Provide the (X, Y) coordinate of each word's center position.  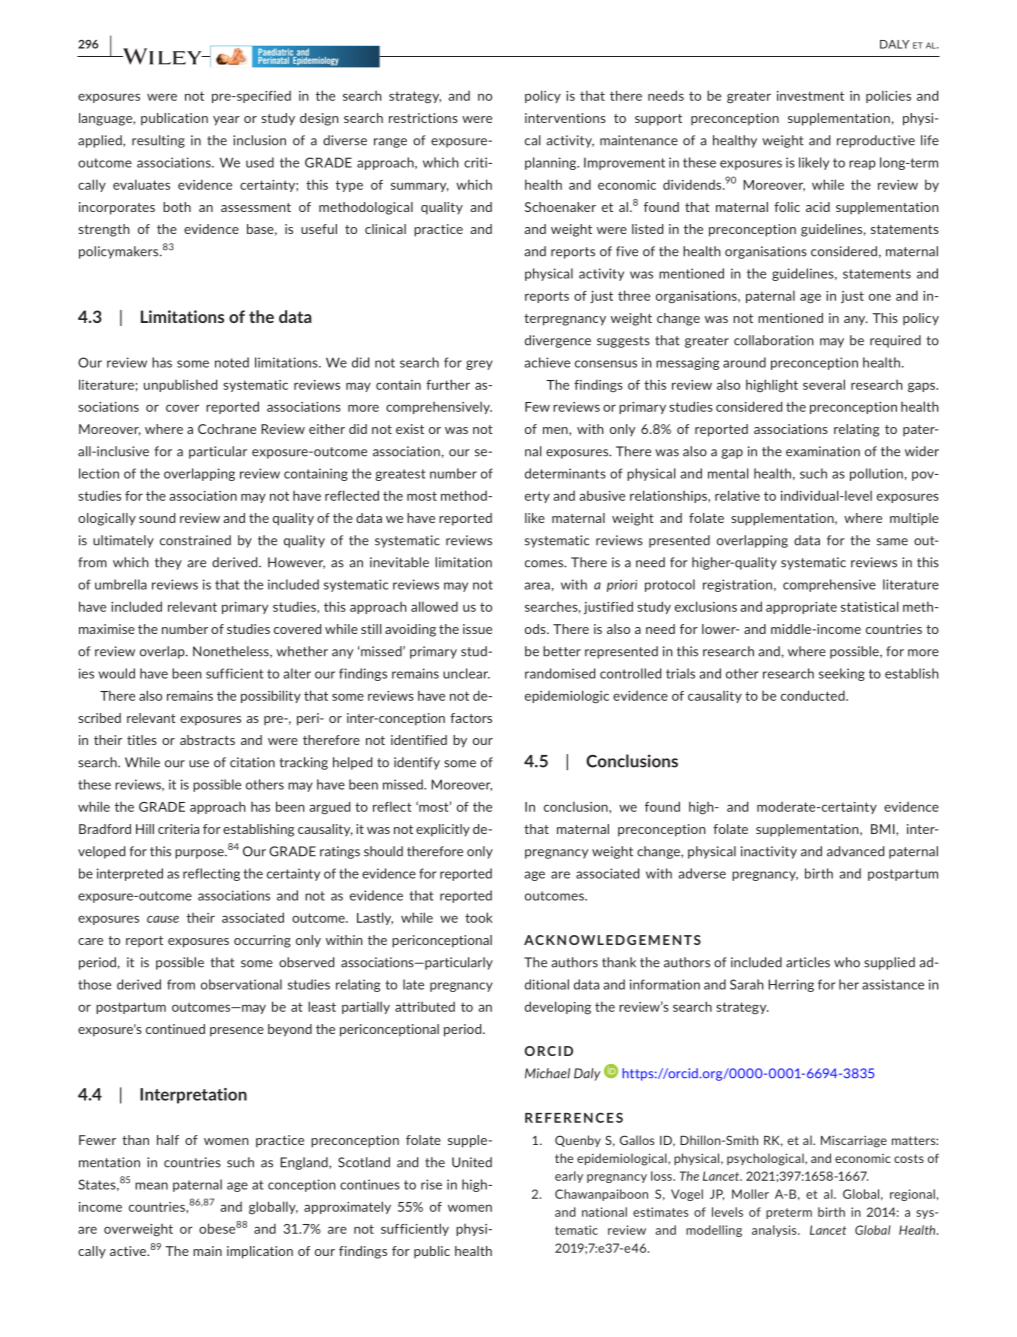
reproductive (876, 141)
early (569, 1177)
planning (552, 163)
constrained (195, 540)
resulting (158, 141)
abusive (602, 495)
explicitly (443, 830)
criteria (178, 829)
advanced (855, 851)
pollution (876, 474)
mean (151, 1186)
